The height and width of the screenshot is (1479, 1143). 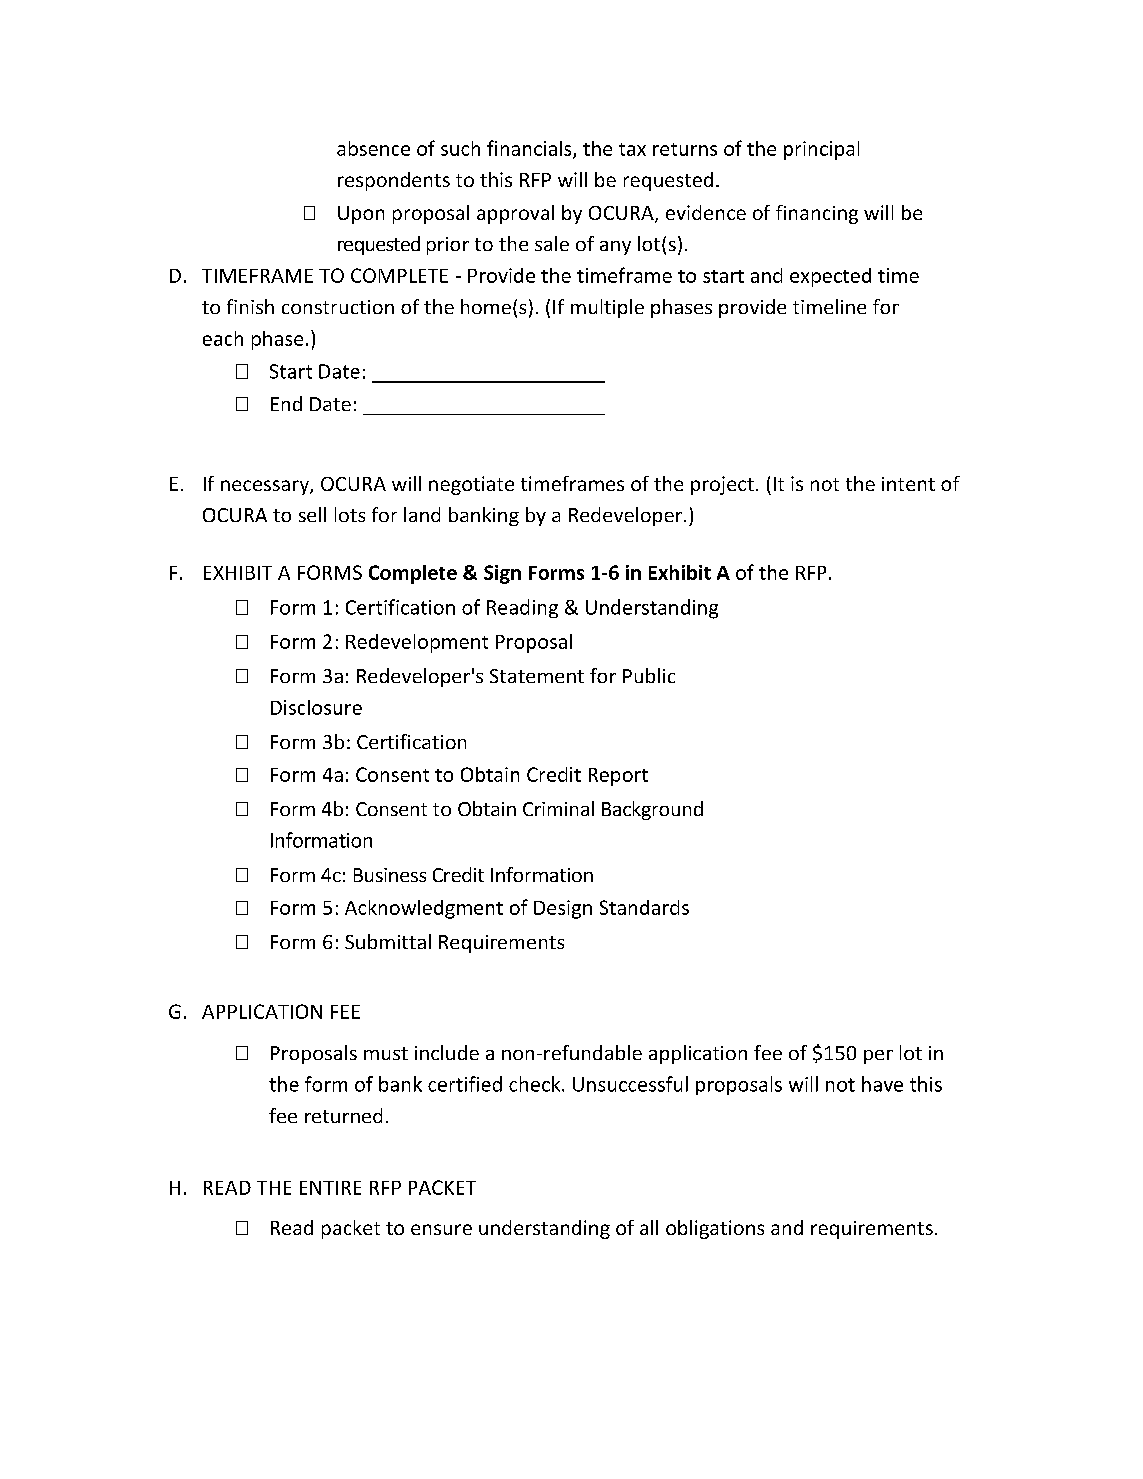 I want to click on negotiate, so click(x=471, y=485).
